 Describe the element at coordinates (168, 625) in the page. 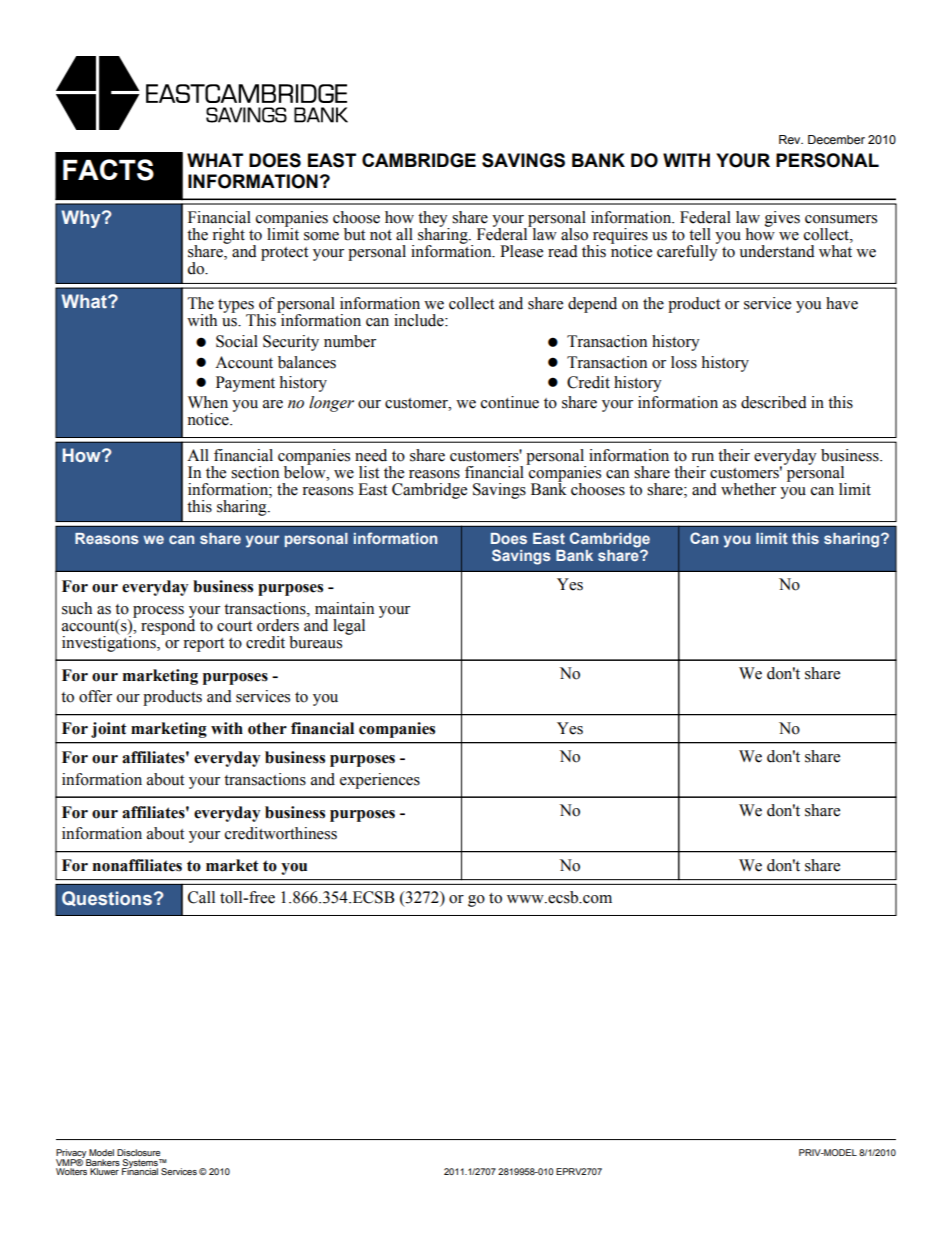

I see `respond` at that location.
